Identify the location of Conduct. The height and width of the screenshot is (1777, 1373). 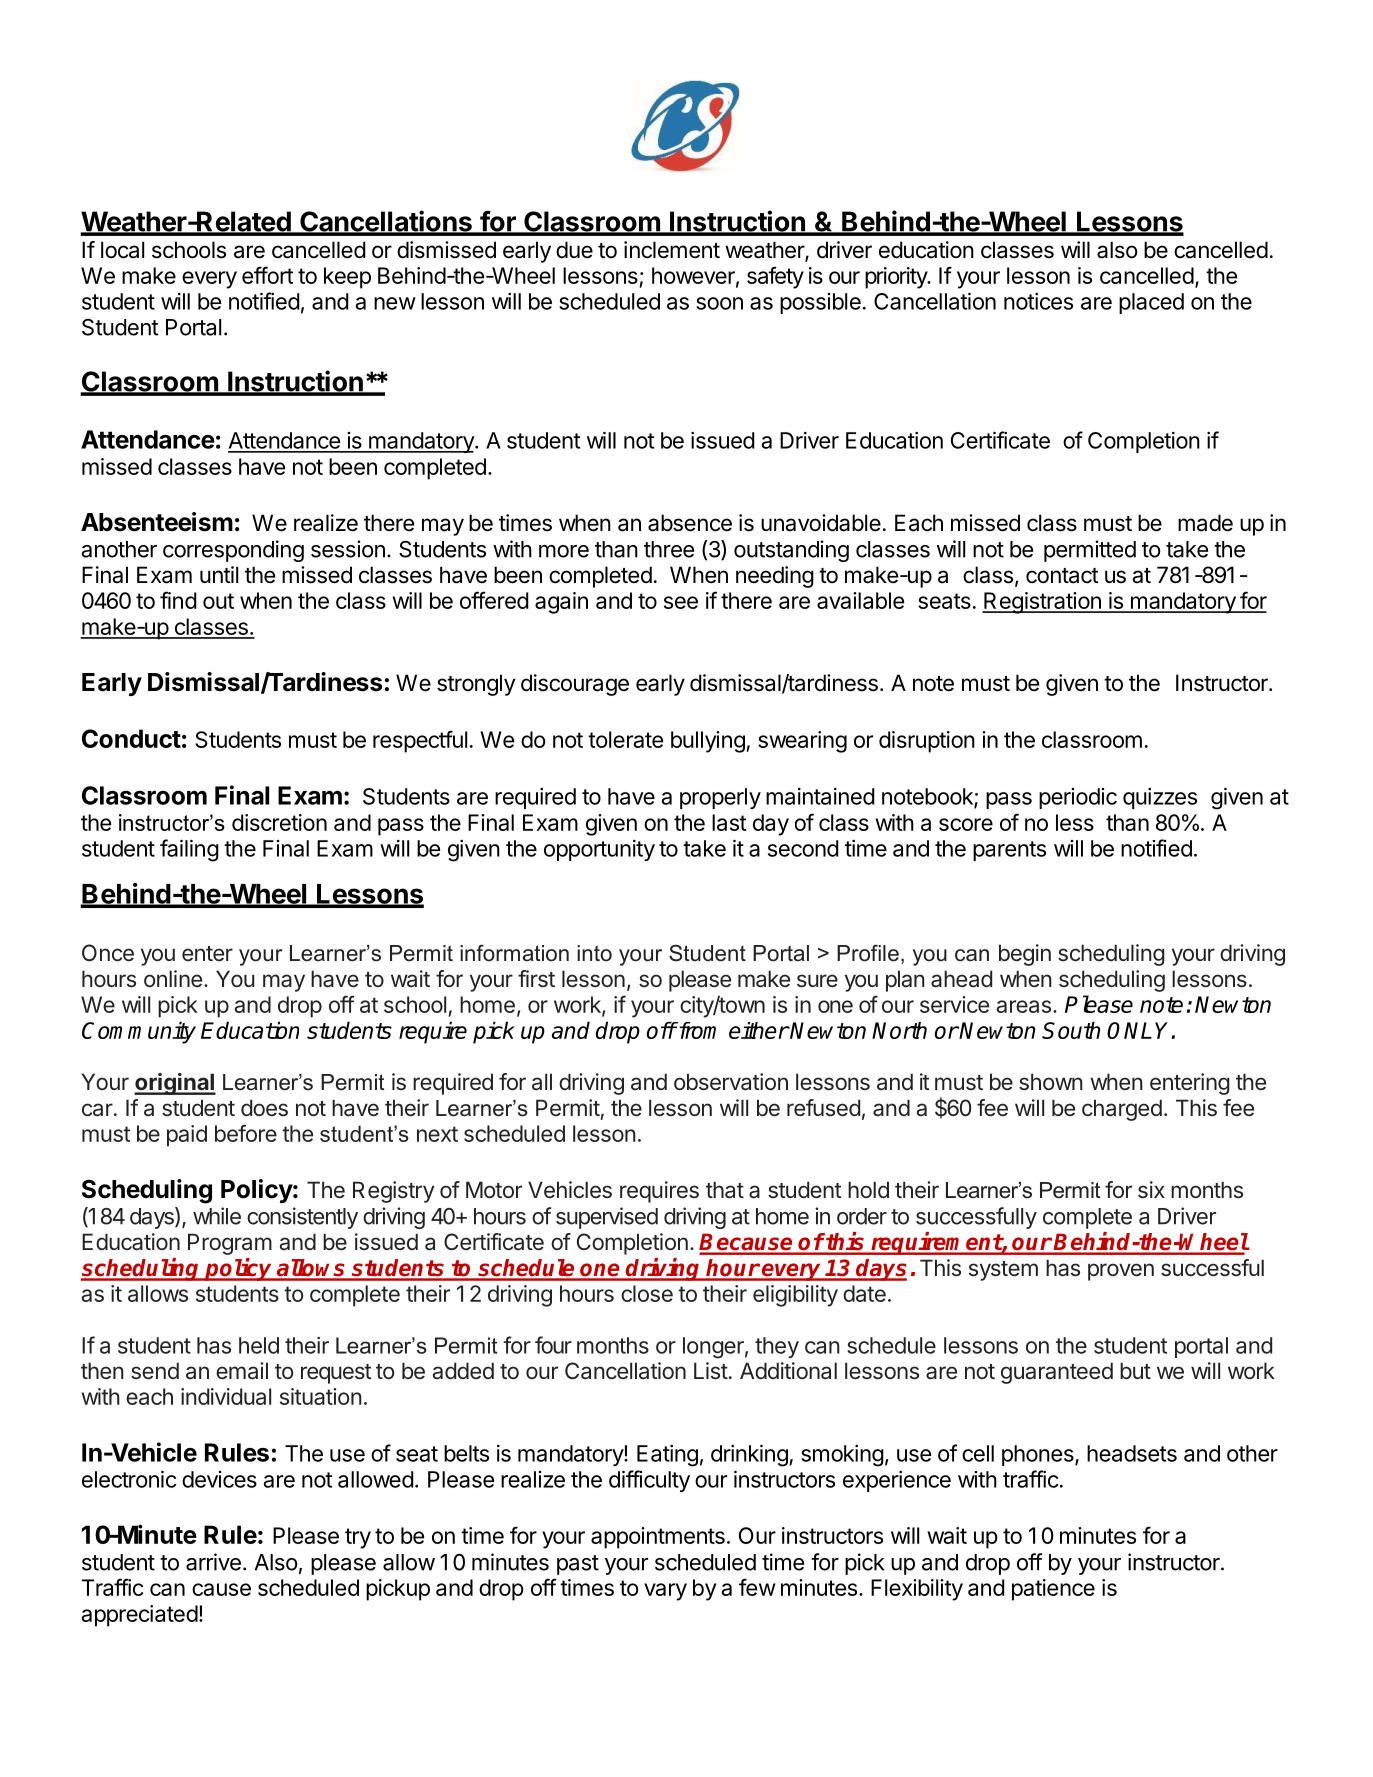
(131, 738).
